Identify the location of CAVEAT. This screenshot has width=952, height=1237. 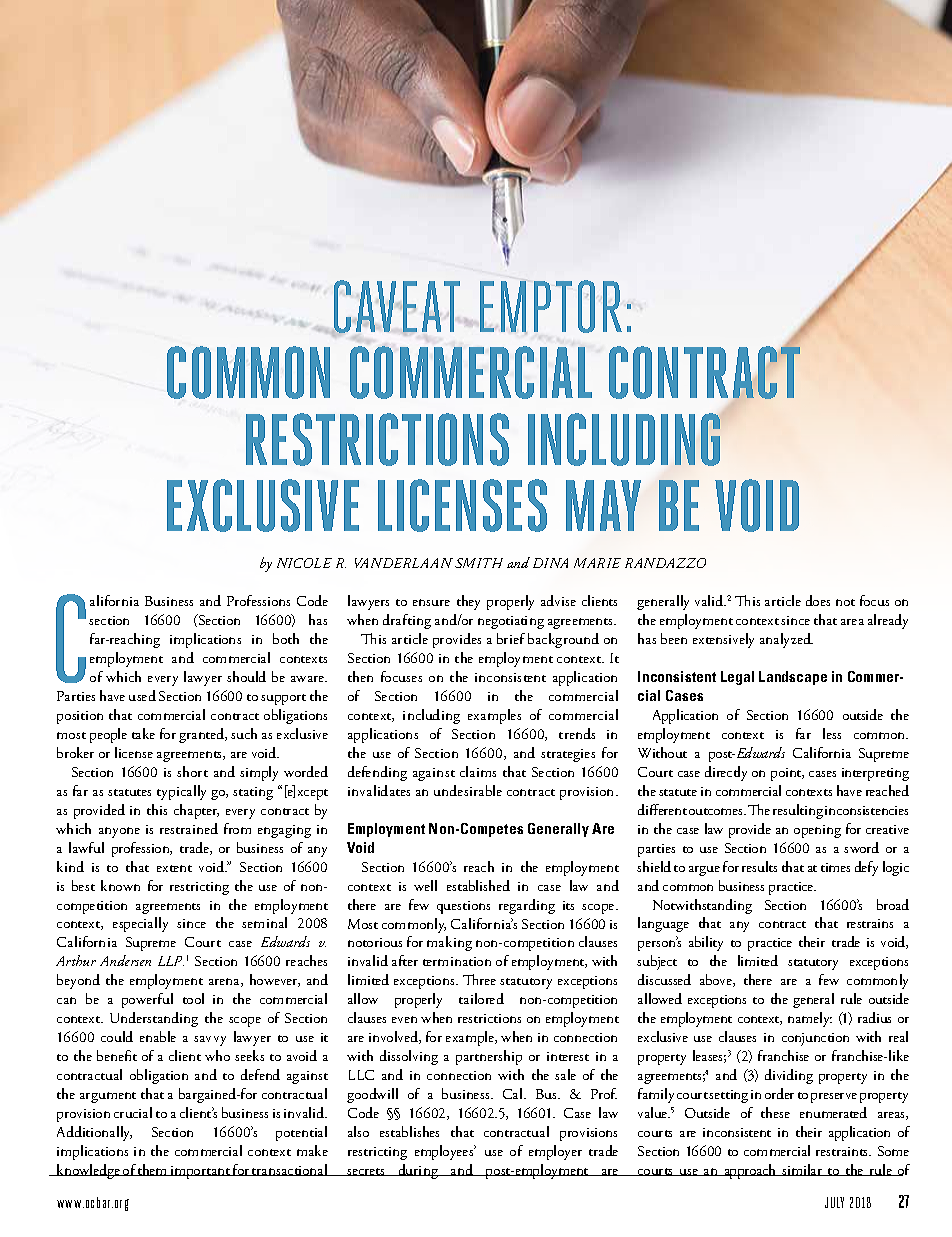
(396, 308).
